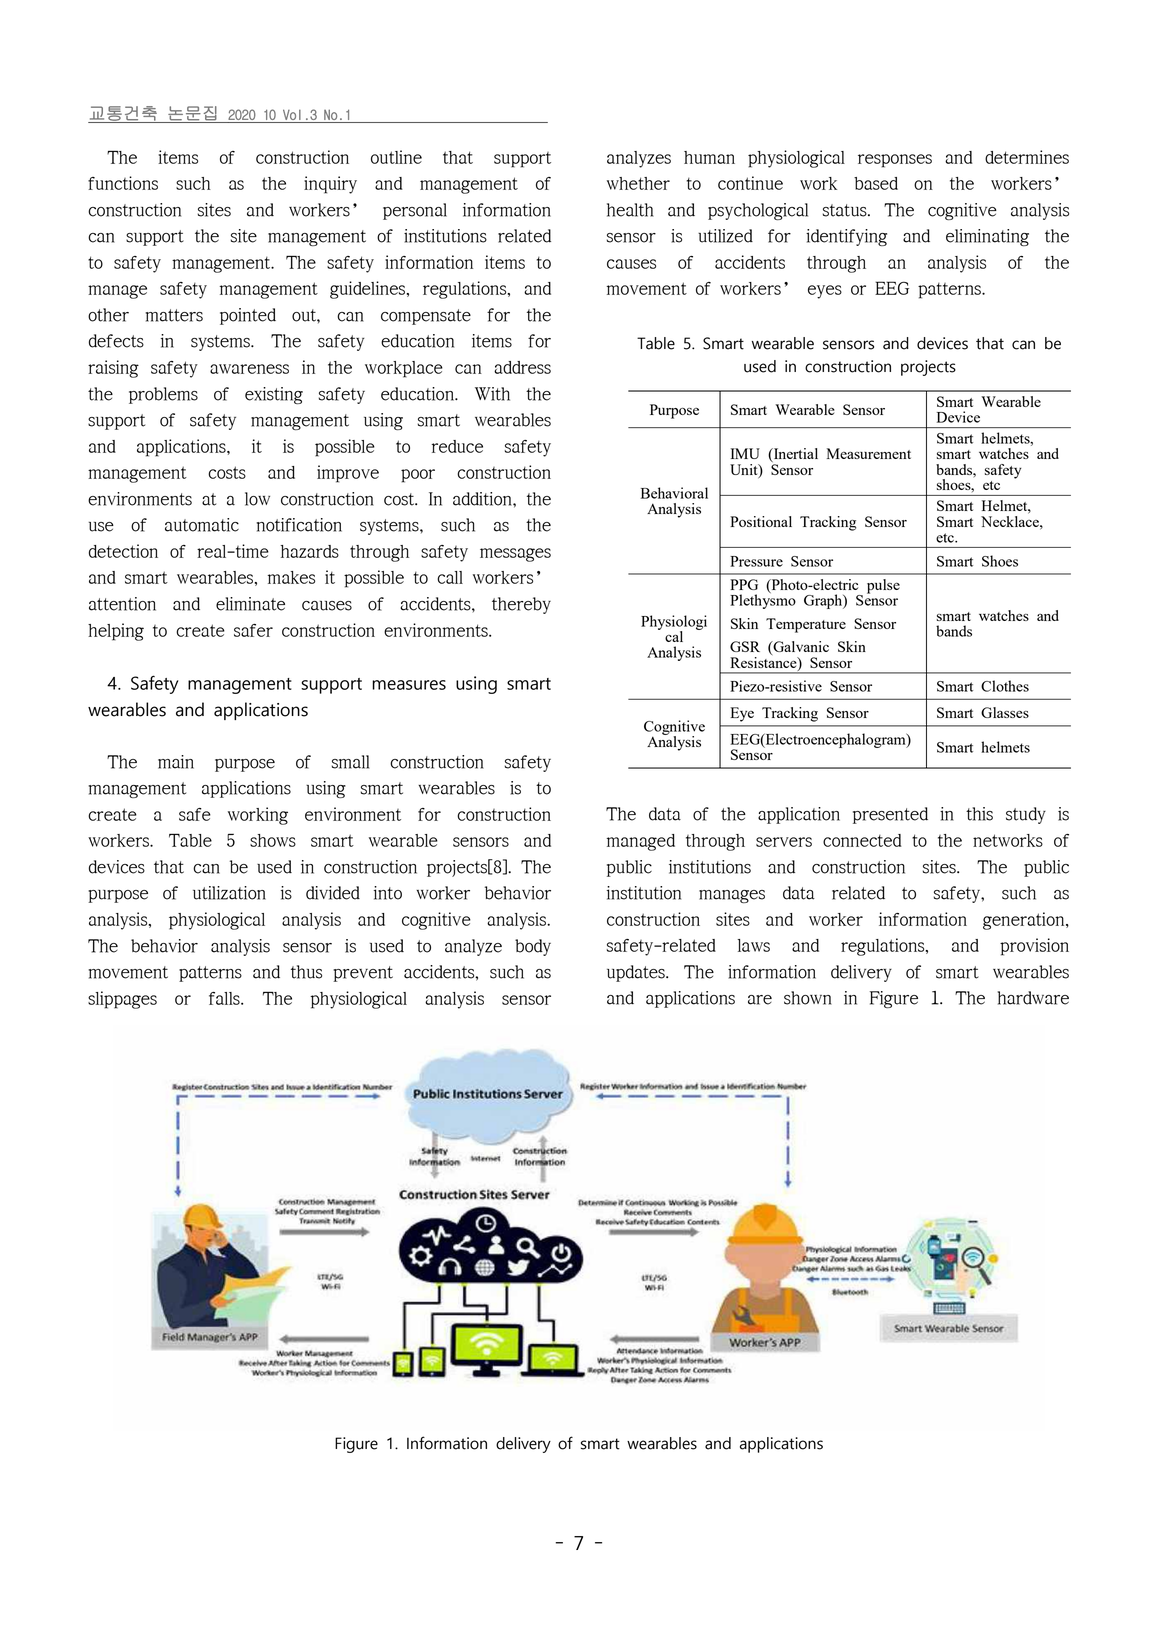  Describe the element at coordinates (176, 762) in the document. I see `main` at that location.
